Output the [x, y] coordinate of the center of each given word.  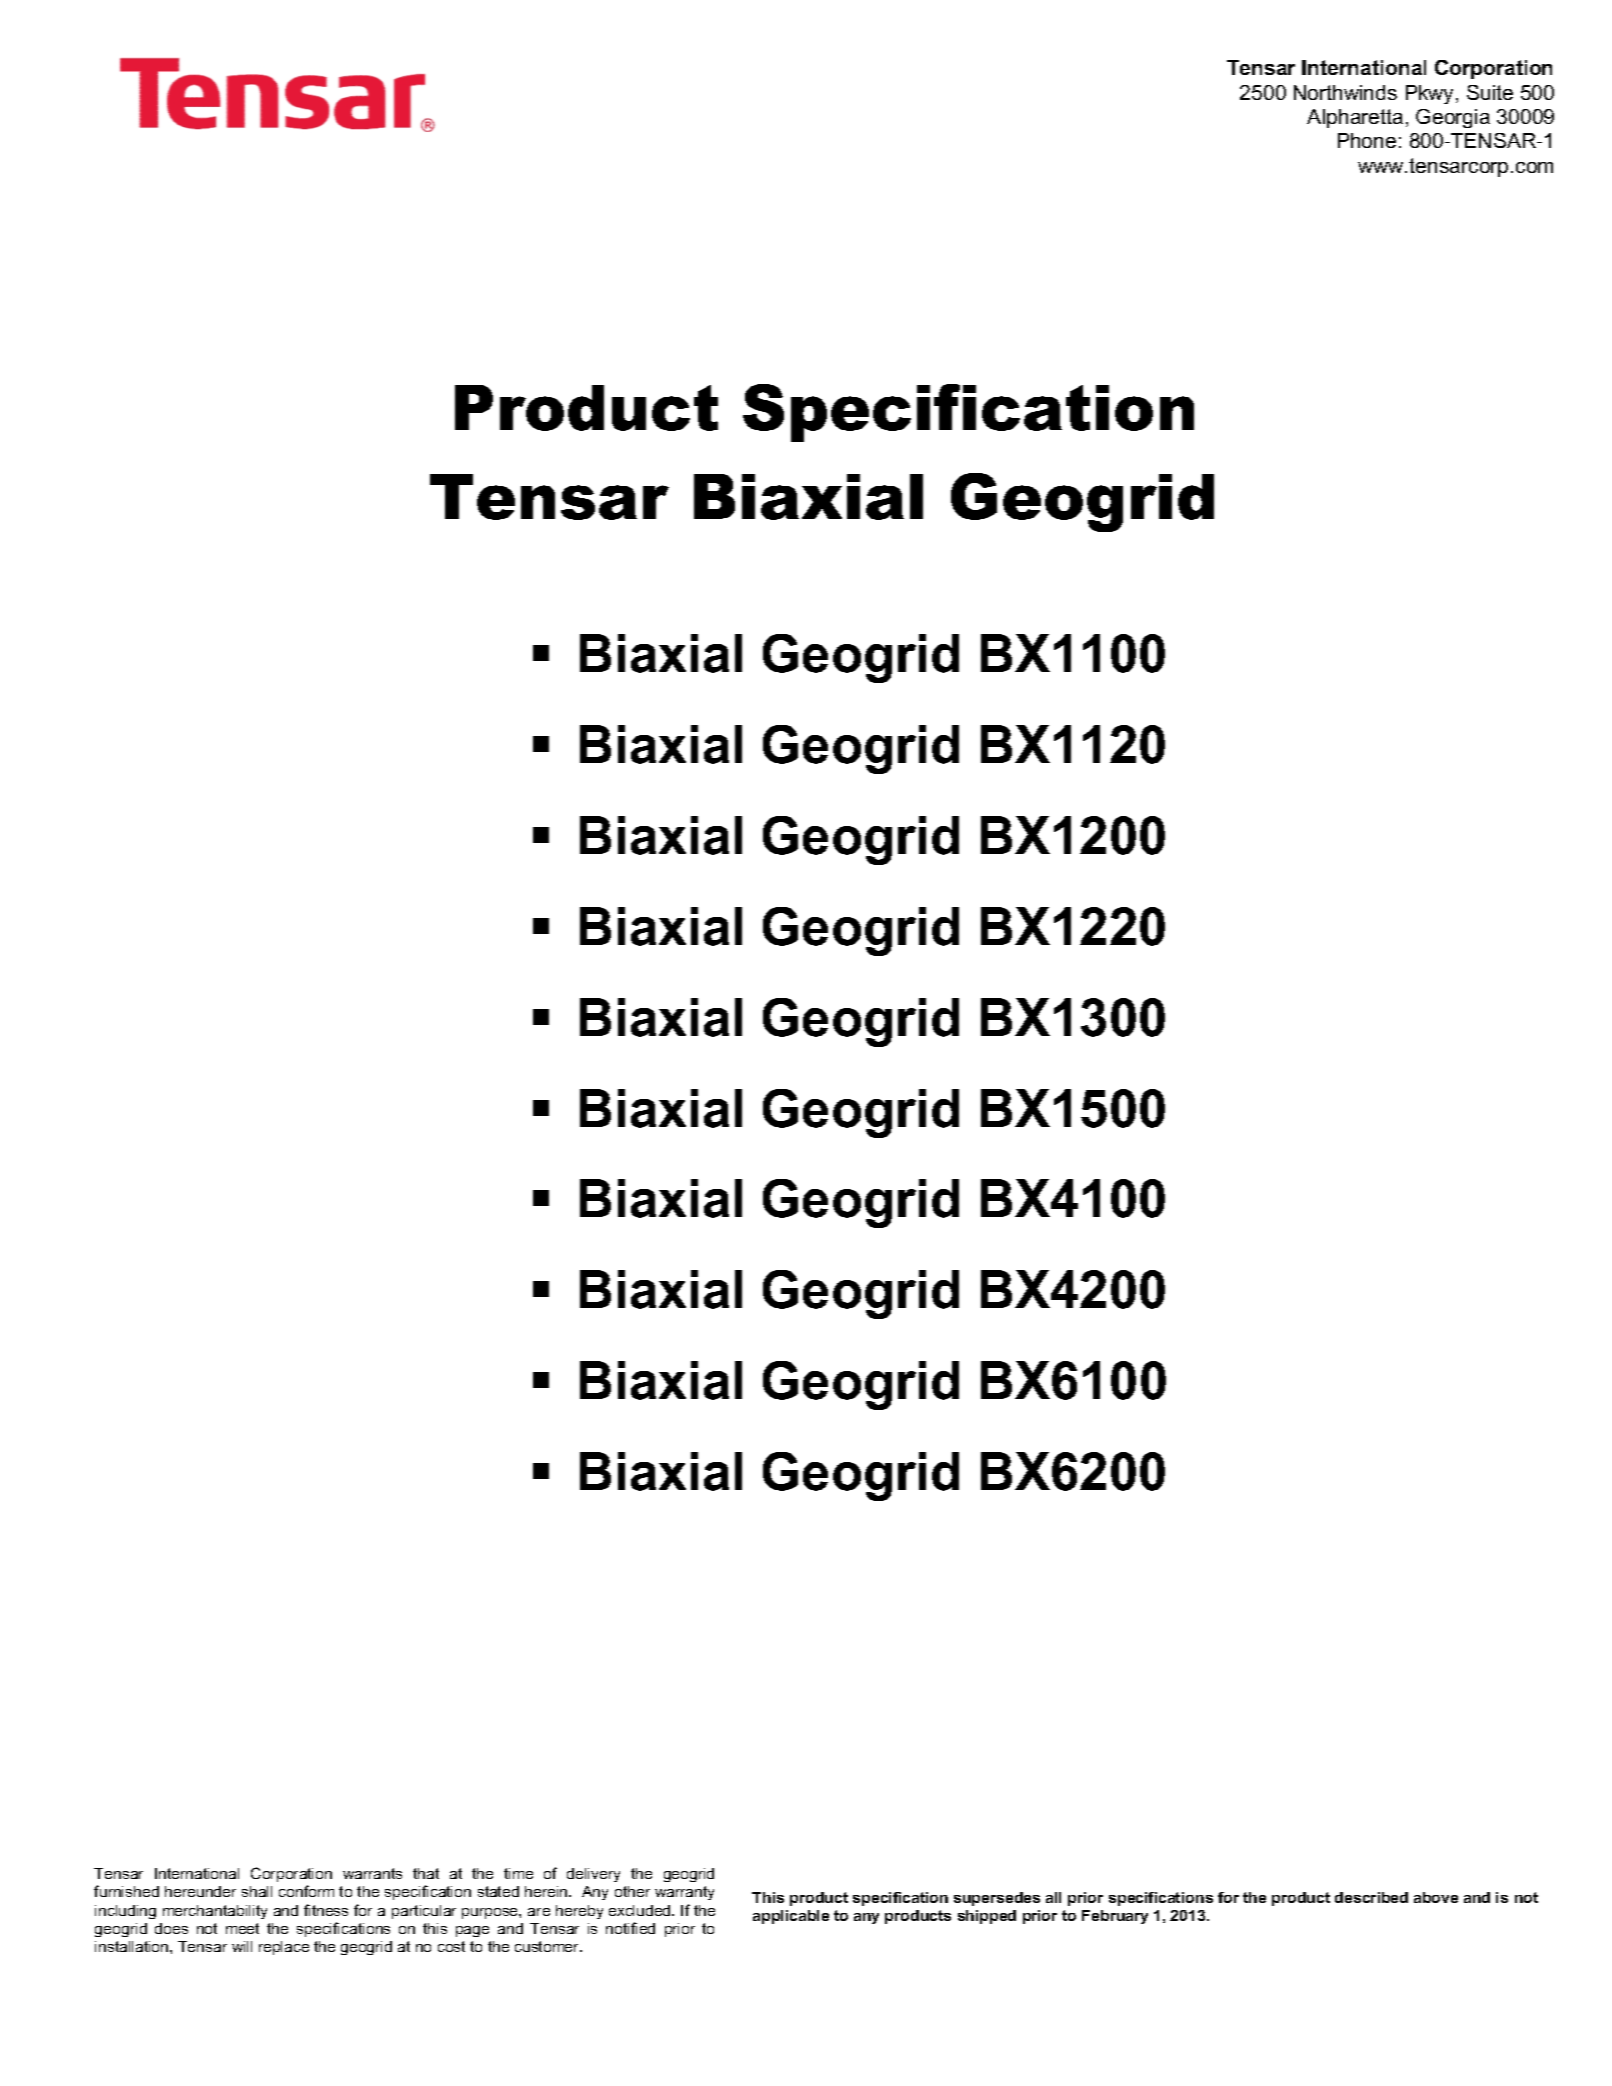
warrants [372, 1873]
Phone [1367, 140]
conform [306, 1891]
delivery [593, 1875]
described [1371, 1897]
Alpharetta [1355, 118]
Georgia [1453, 118]
